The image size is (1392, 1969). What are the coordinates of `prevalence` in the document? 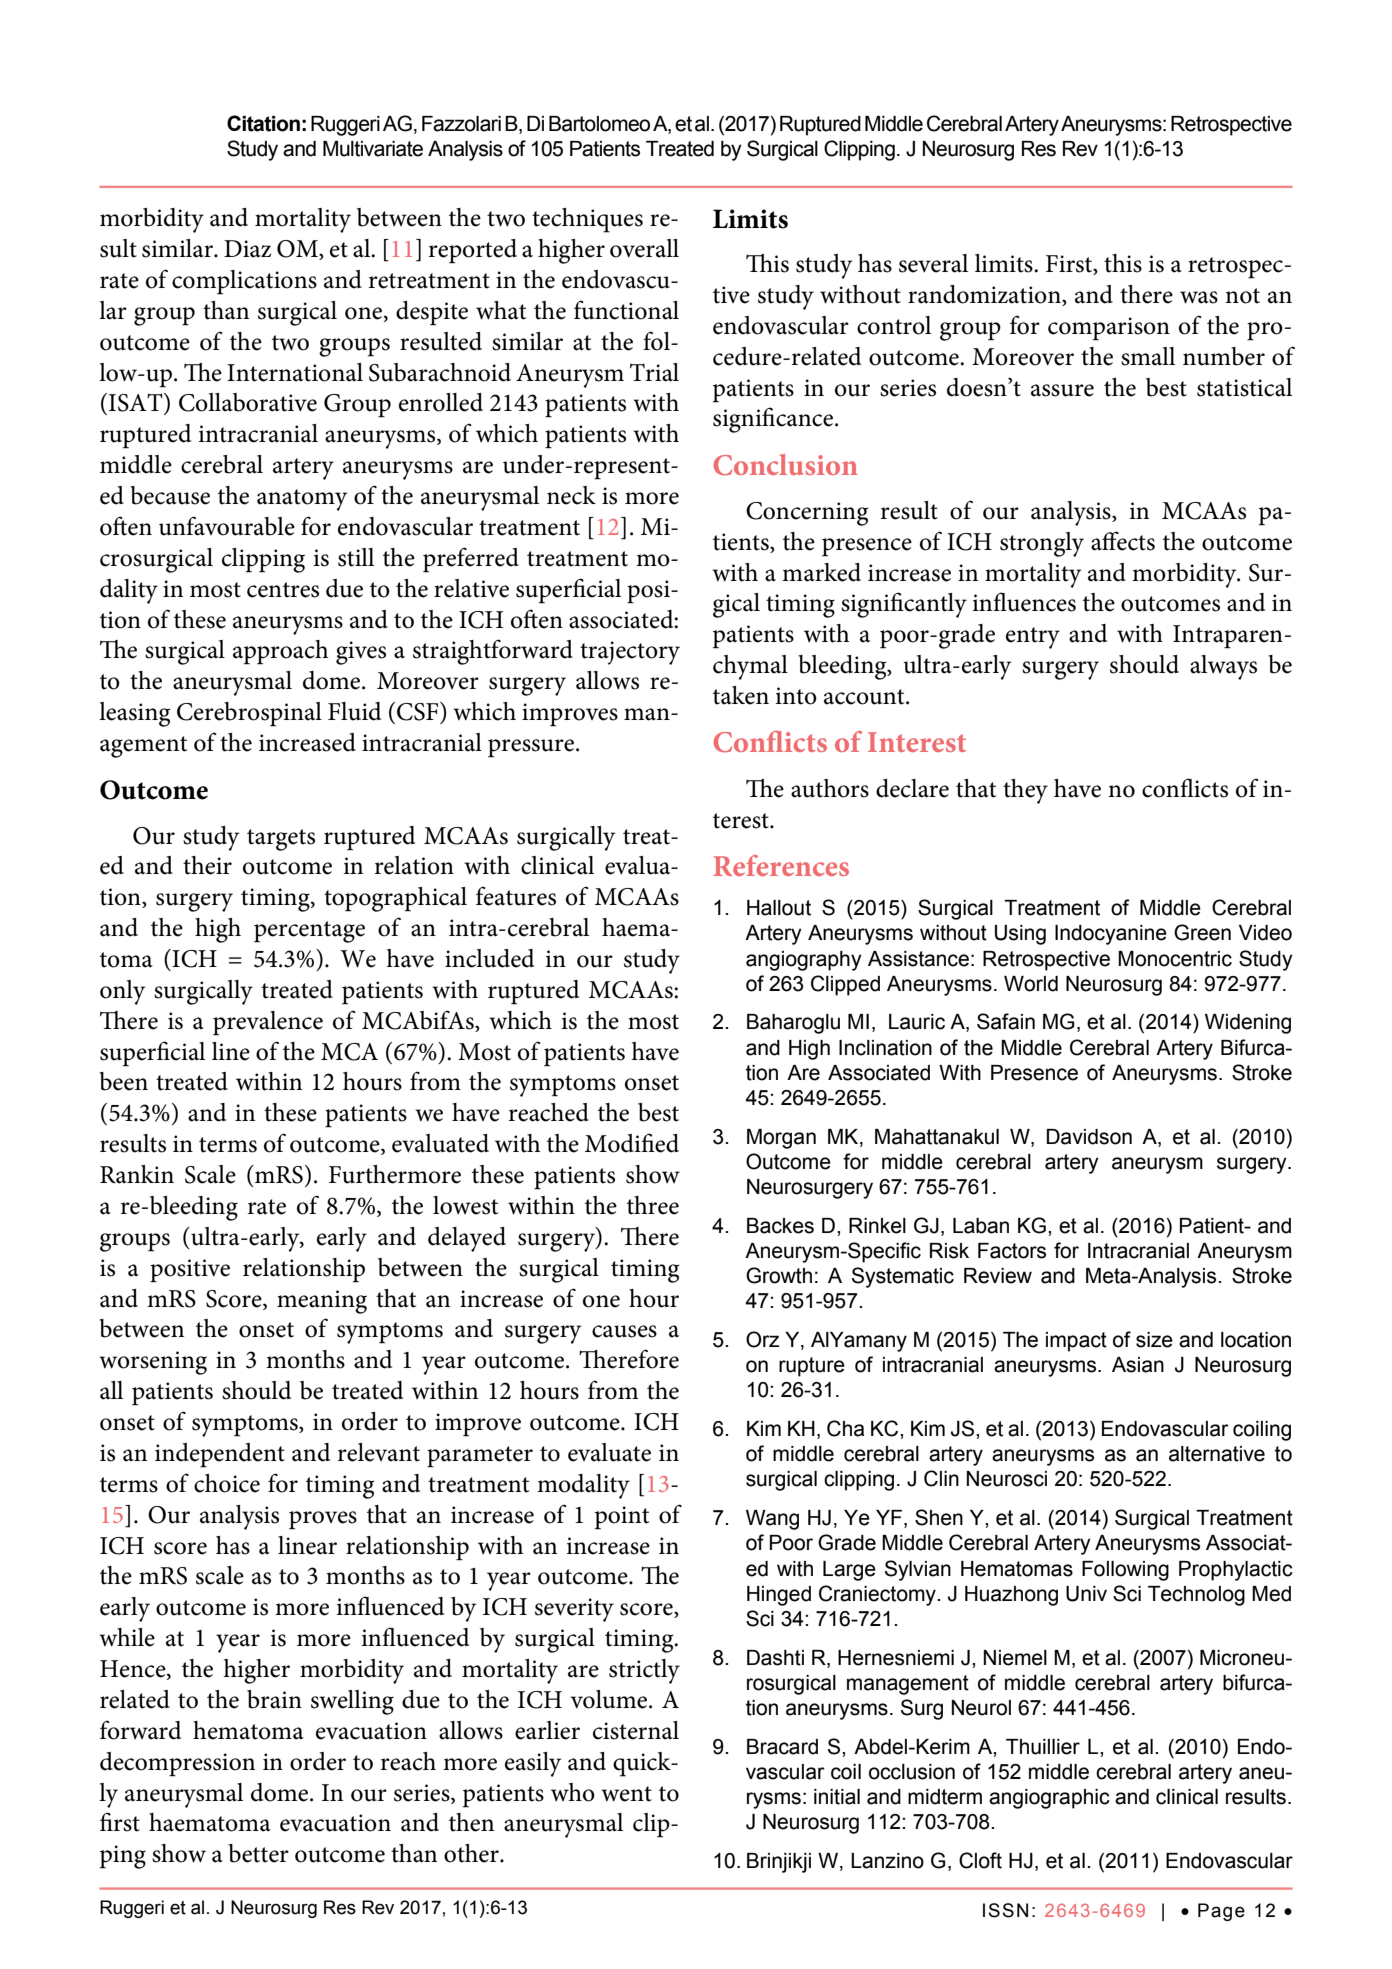 It's located at (268, 1023).
